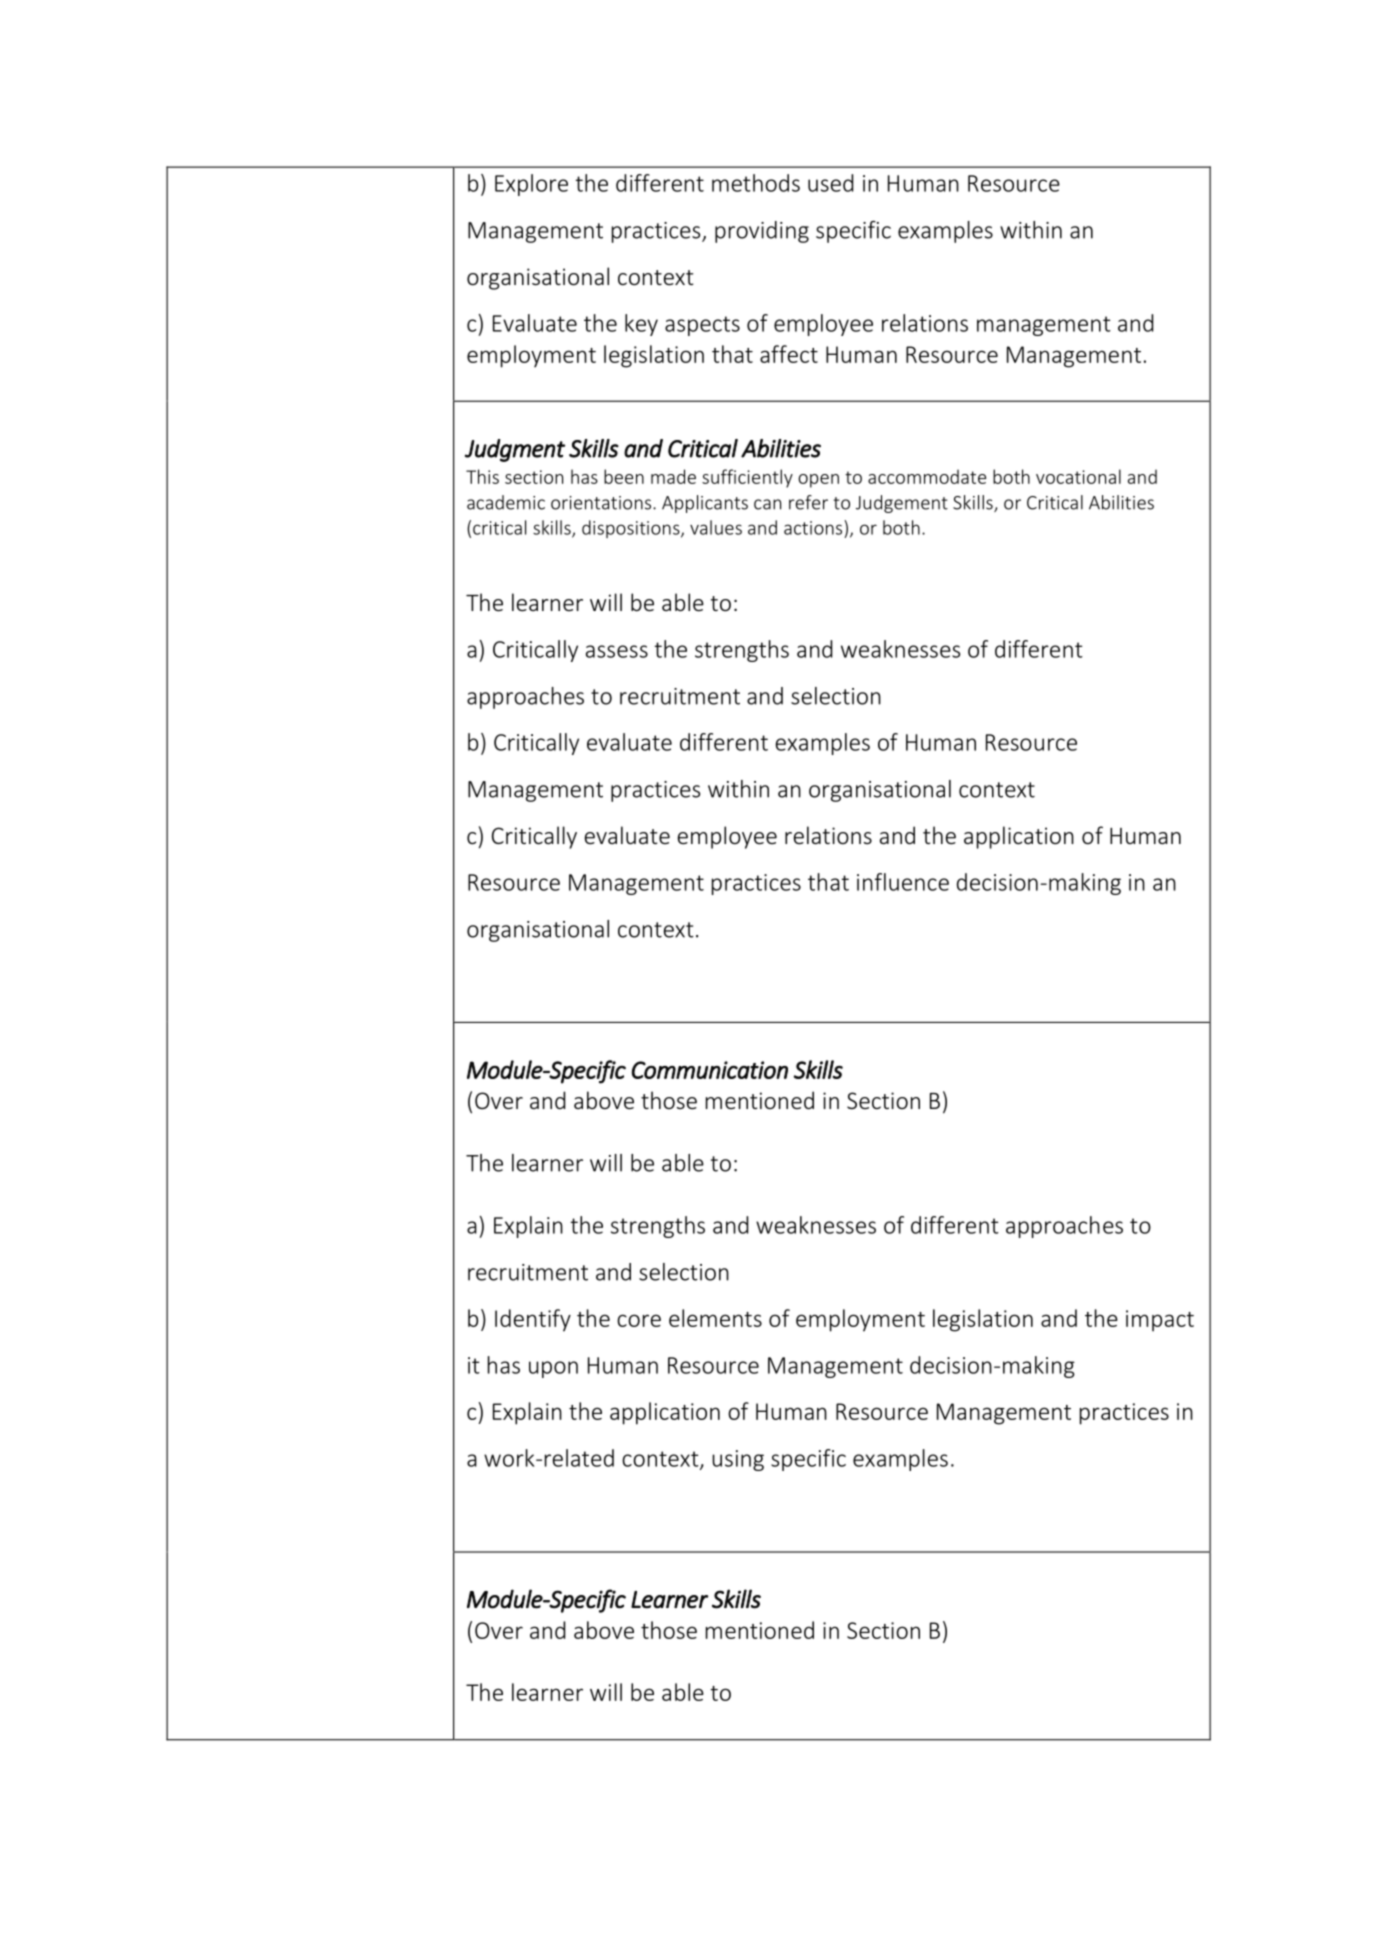 This page has width=1377, height=1948. Describe the element at coordinates (715, 1318) in the page. I see `elements` at that location.
